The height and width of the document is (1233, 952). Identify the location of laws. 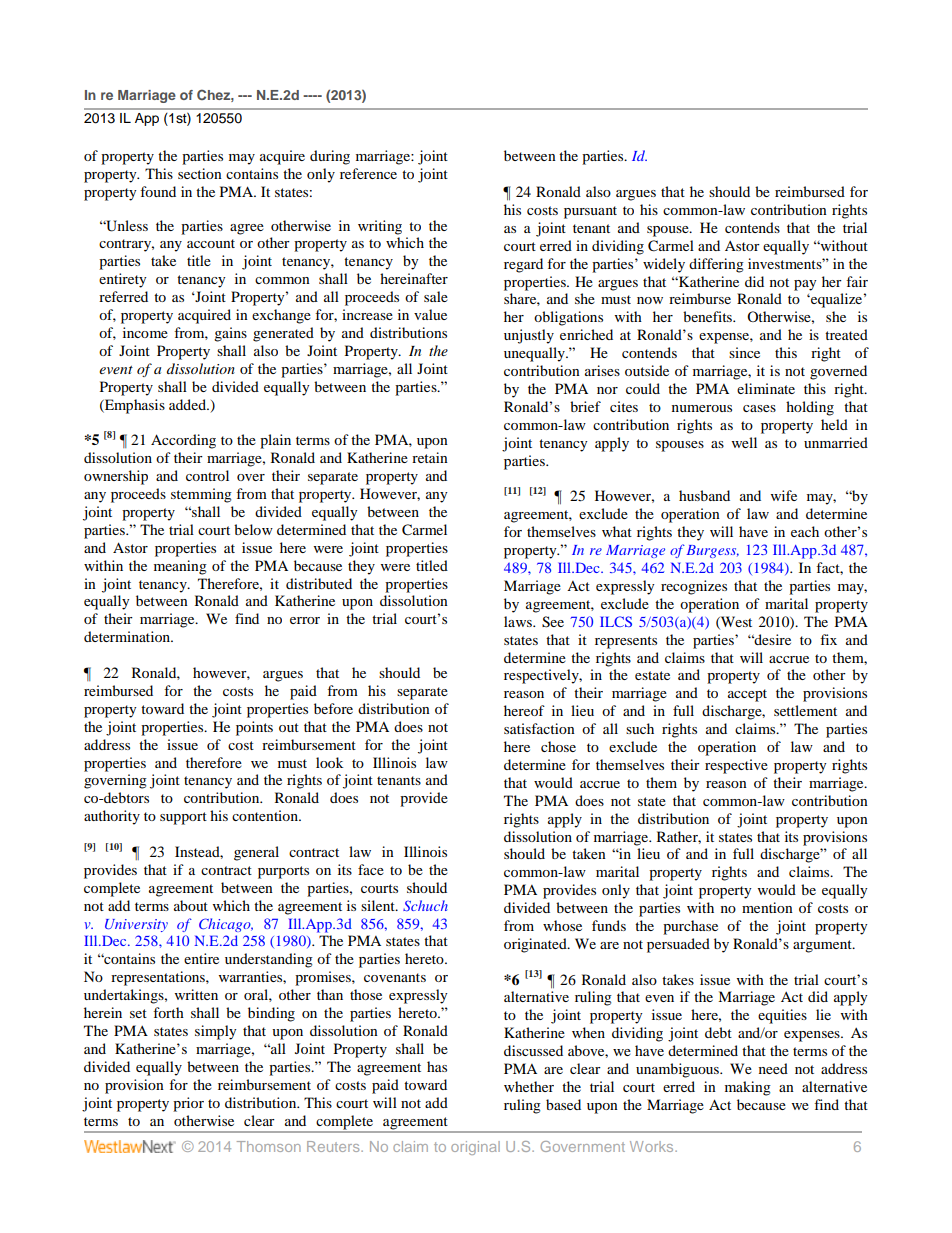
(519, 621).
